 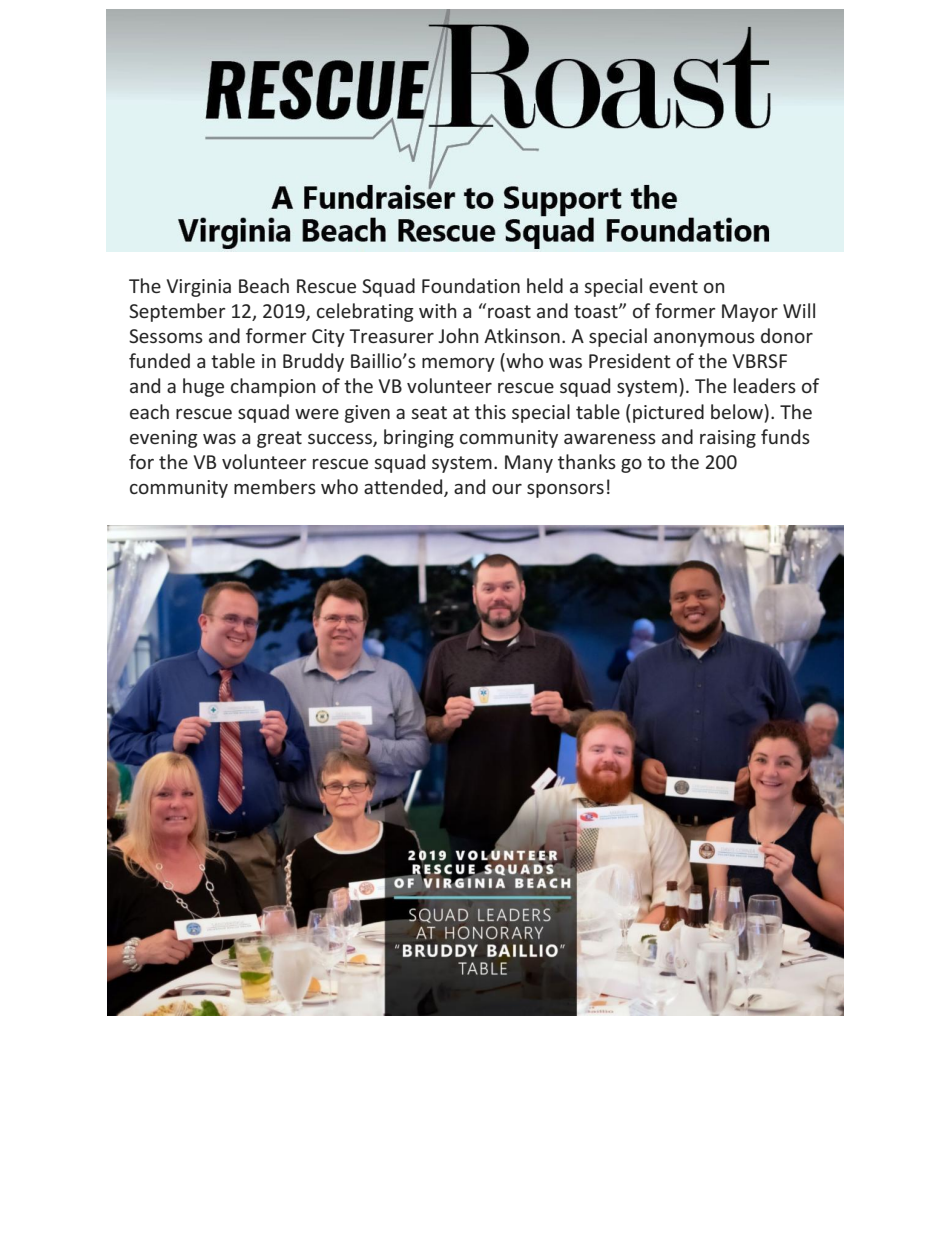 What do you see at coordinates (203, 387) in the image?
I see `huge` at bounding box center [203, 387].
